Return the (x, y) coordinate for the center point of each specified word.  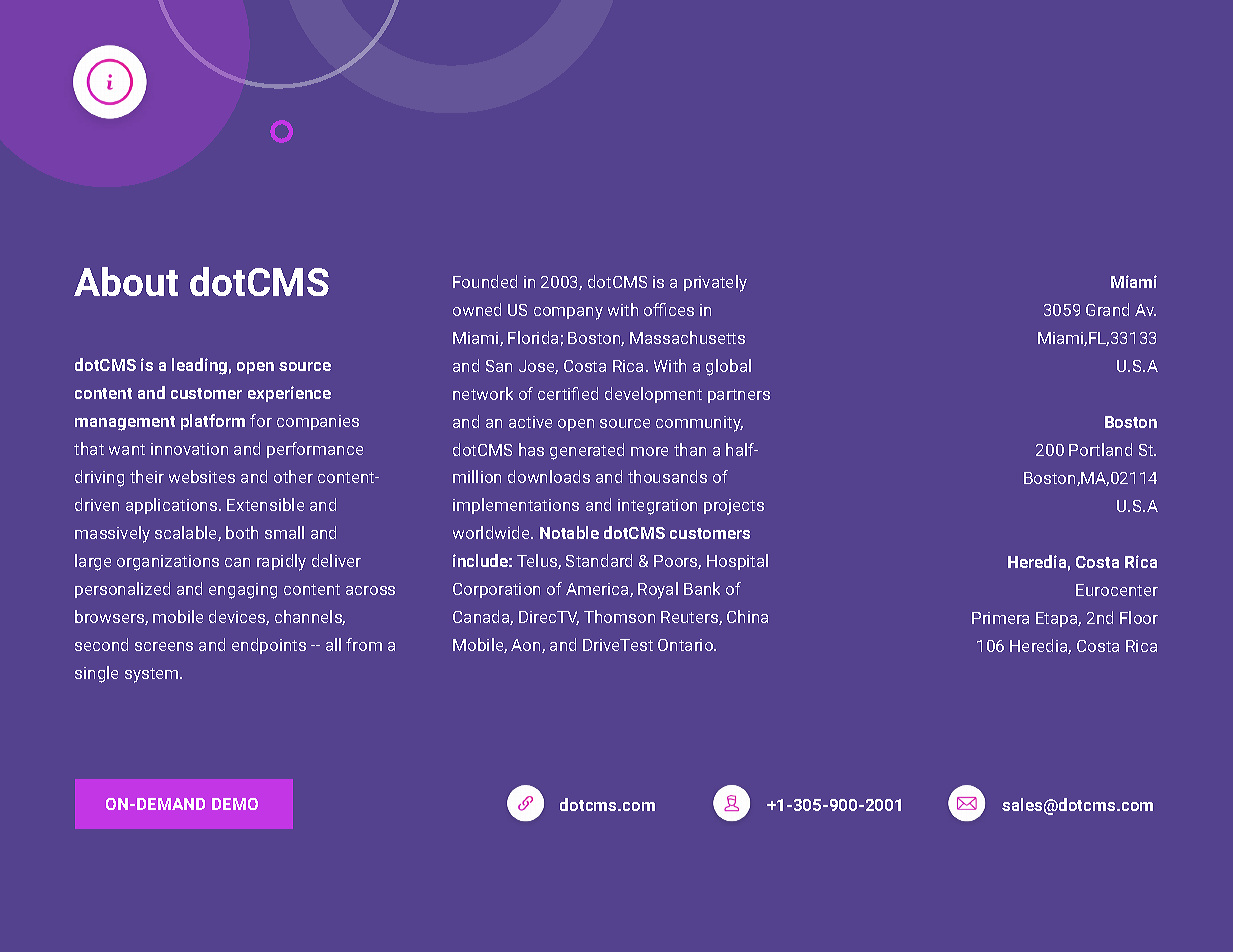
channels (310, 617)
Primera (1000, 618)
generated (587, 451)
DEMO (235, 804)
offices (669, 309)
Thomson (619, 616)
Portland (1100, 449)
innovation (189, 449)
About (126, 281)
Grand (1107, 309)
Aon (527, 646)
